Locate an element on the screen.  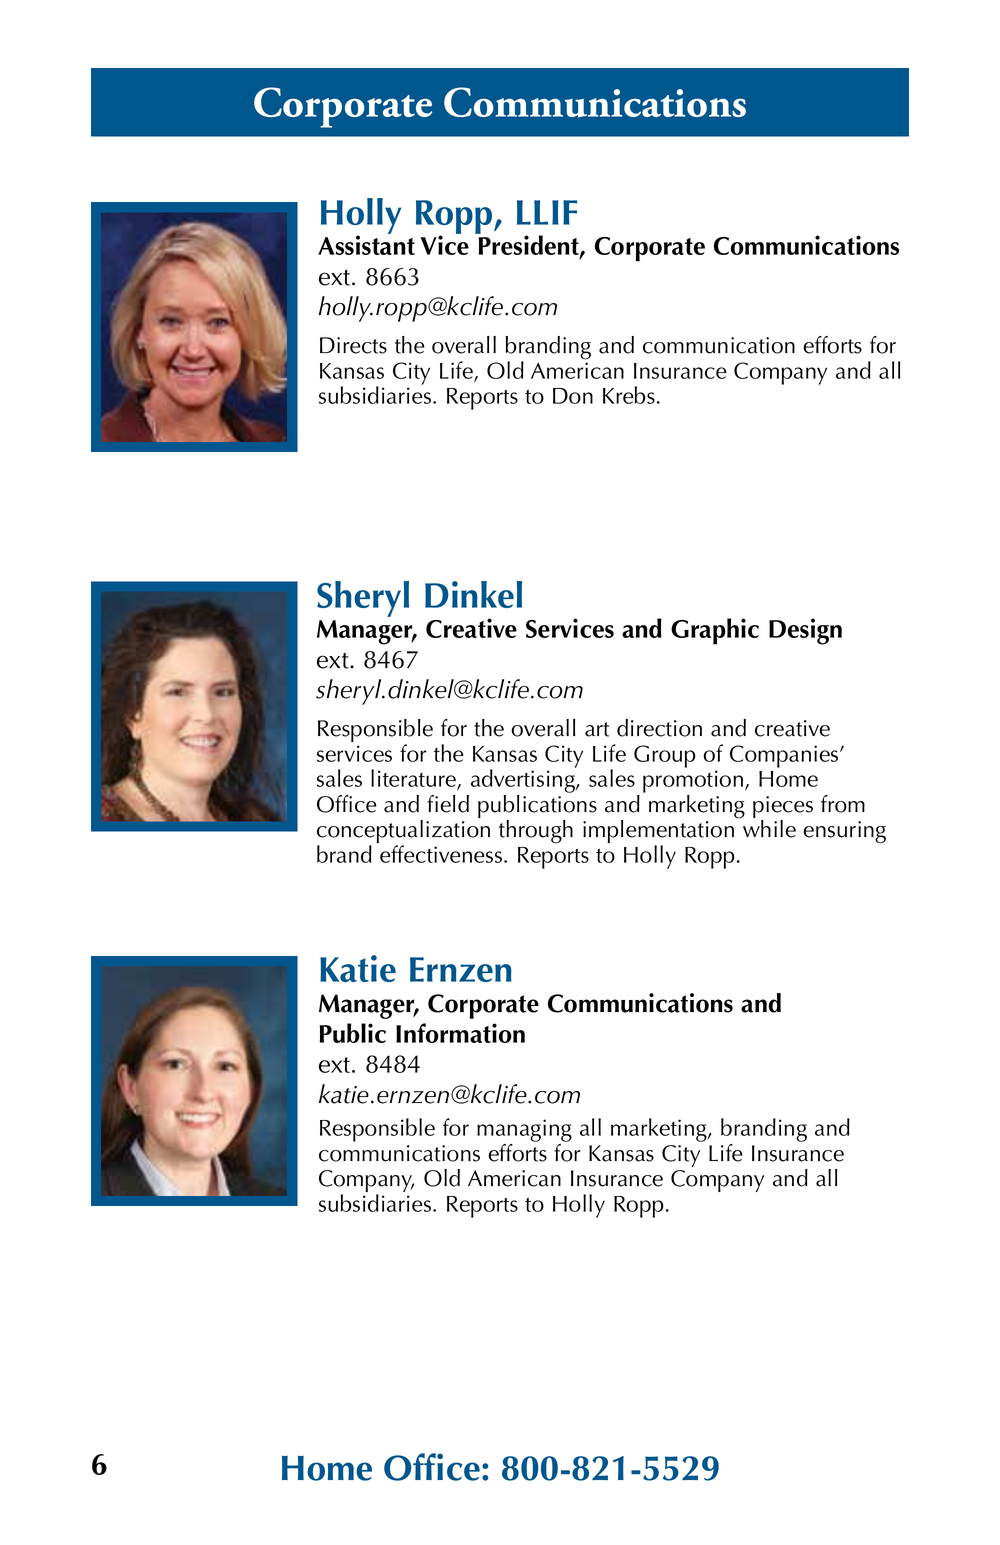
Don is located at coordinates (573, 396).
